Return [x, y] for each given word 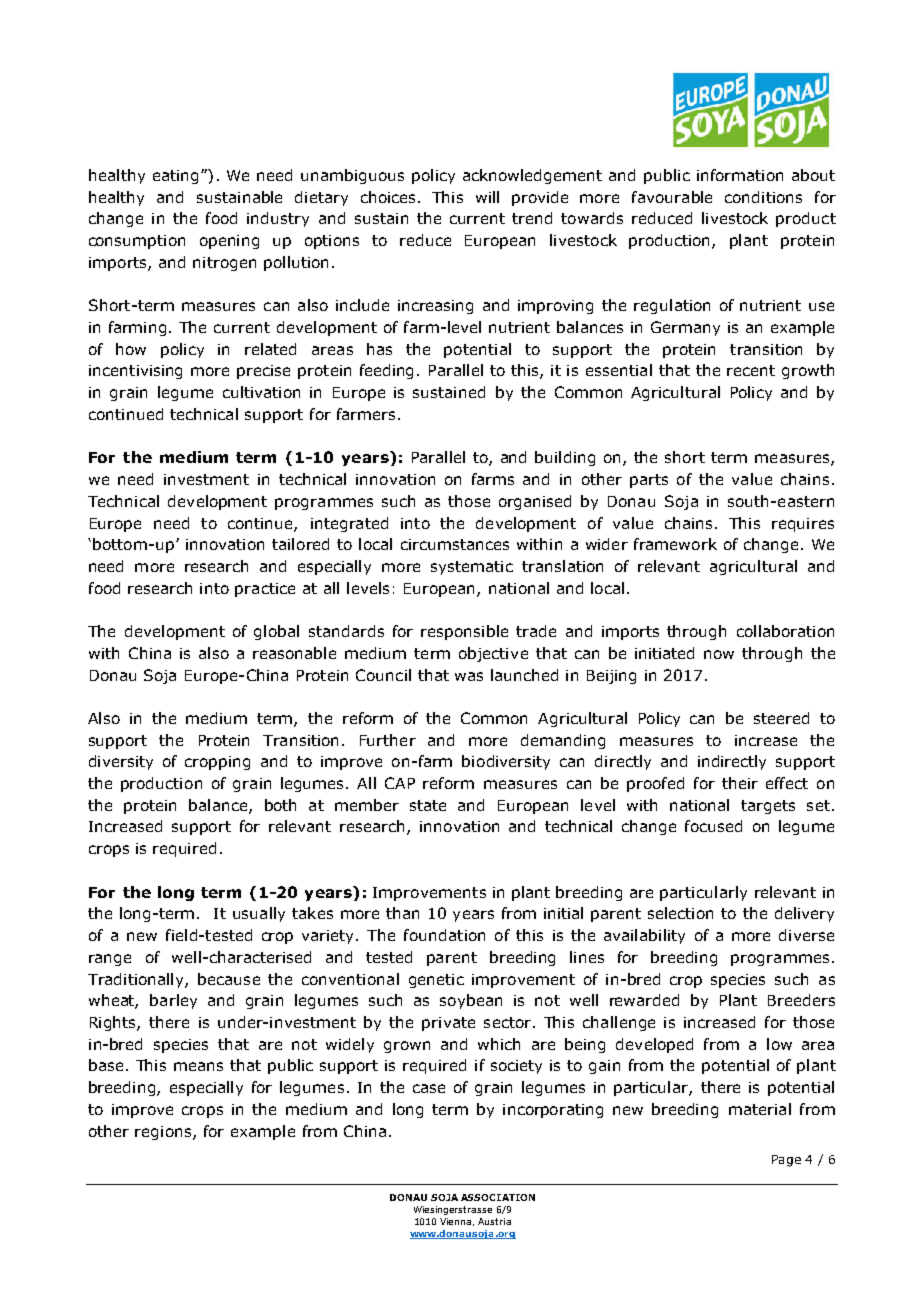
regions [164, 1133]
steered [781, 718]
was [469, 676]
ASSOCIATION [498, 1197]
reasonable [294, 653]
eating [175, 177]
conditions [763, 197]
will [487, 197]
